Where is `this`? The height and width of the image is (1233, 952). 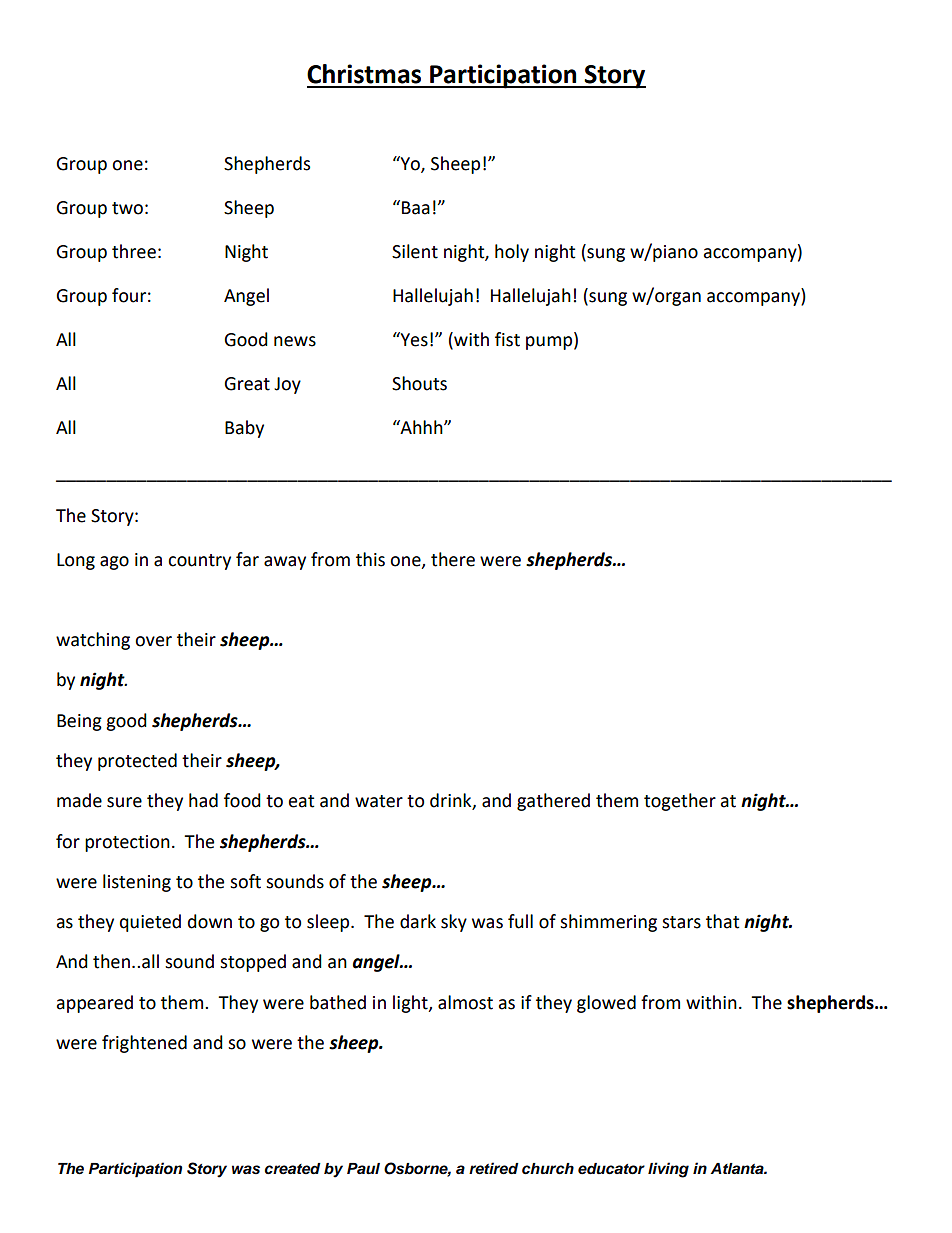
this is located at coordinates (370, 559).
